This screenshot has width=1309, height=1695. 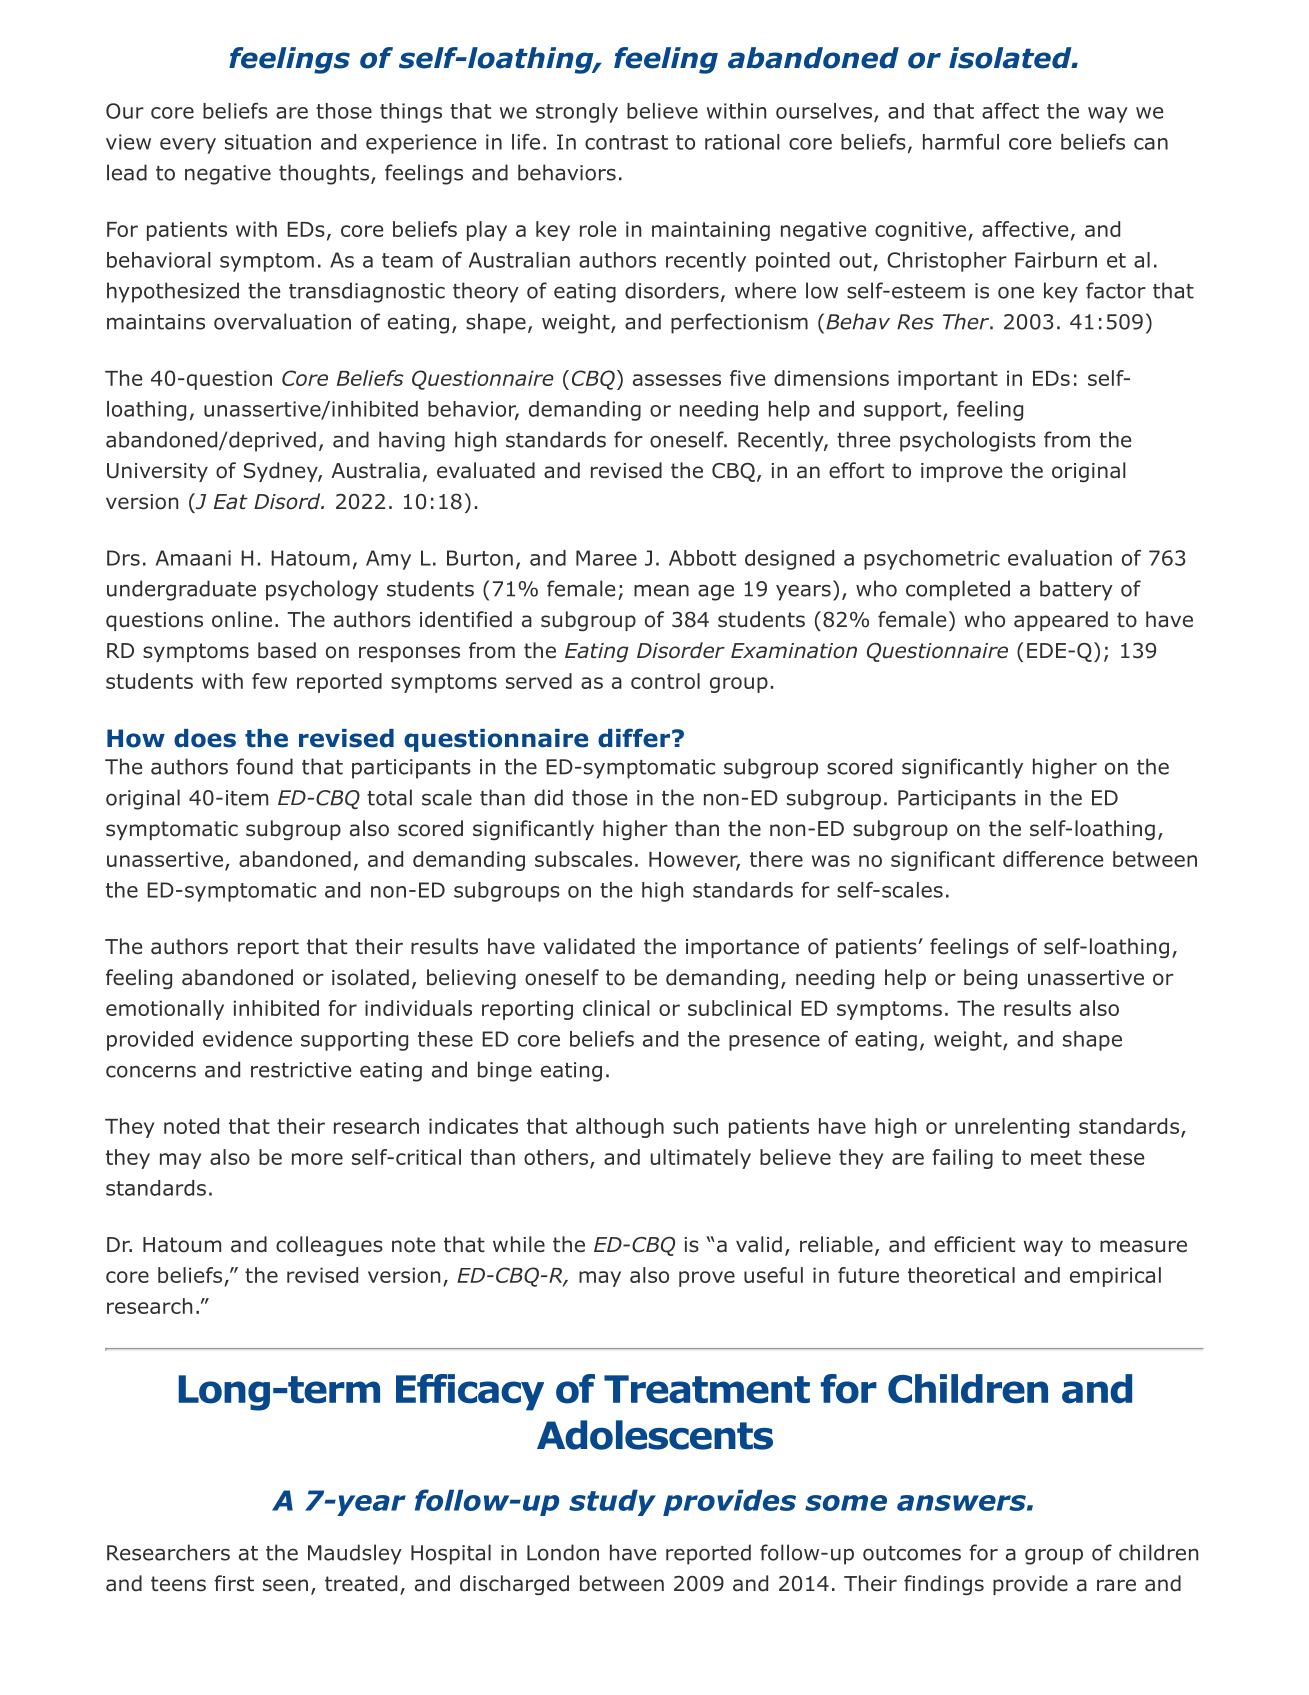 What do you see at coordinates (626, 142) in the screenshot?
I see `contrast` at bounding box center [626, 142].
